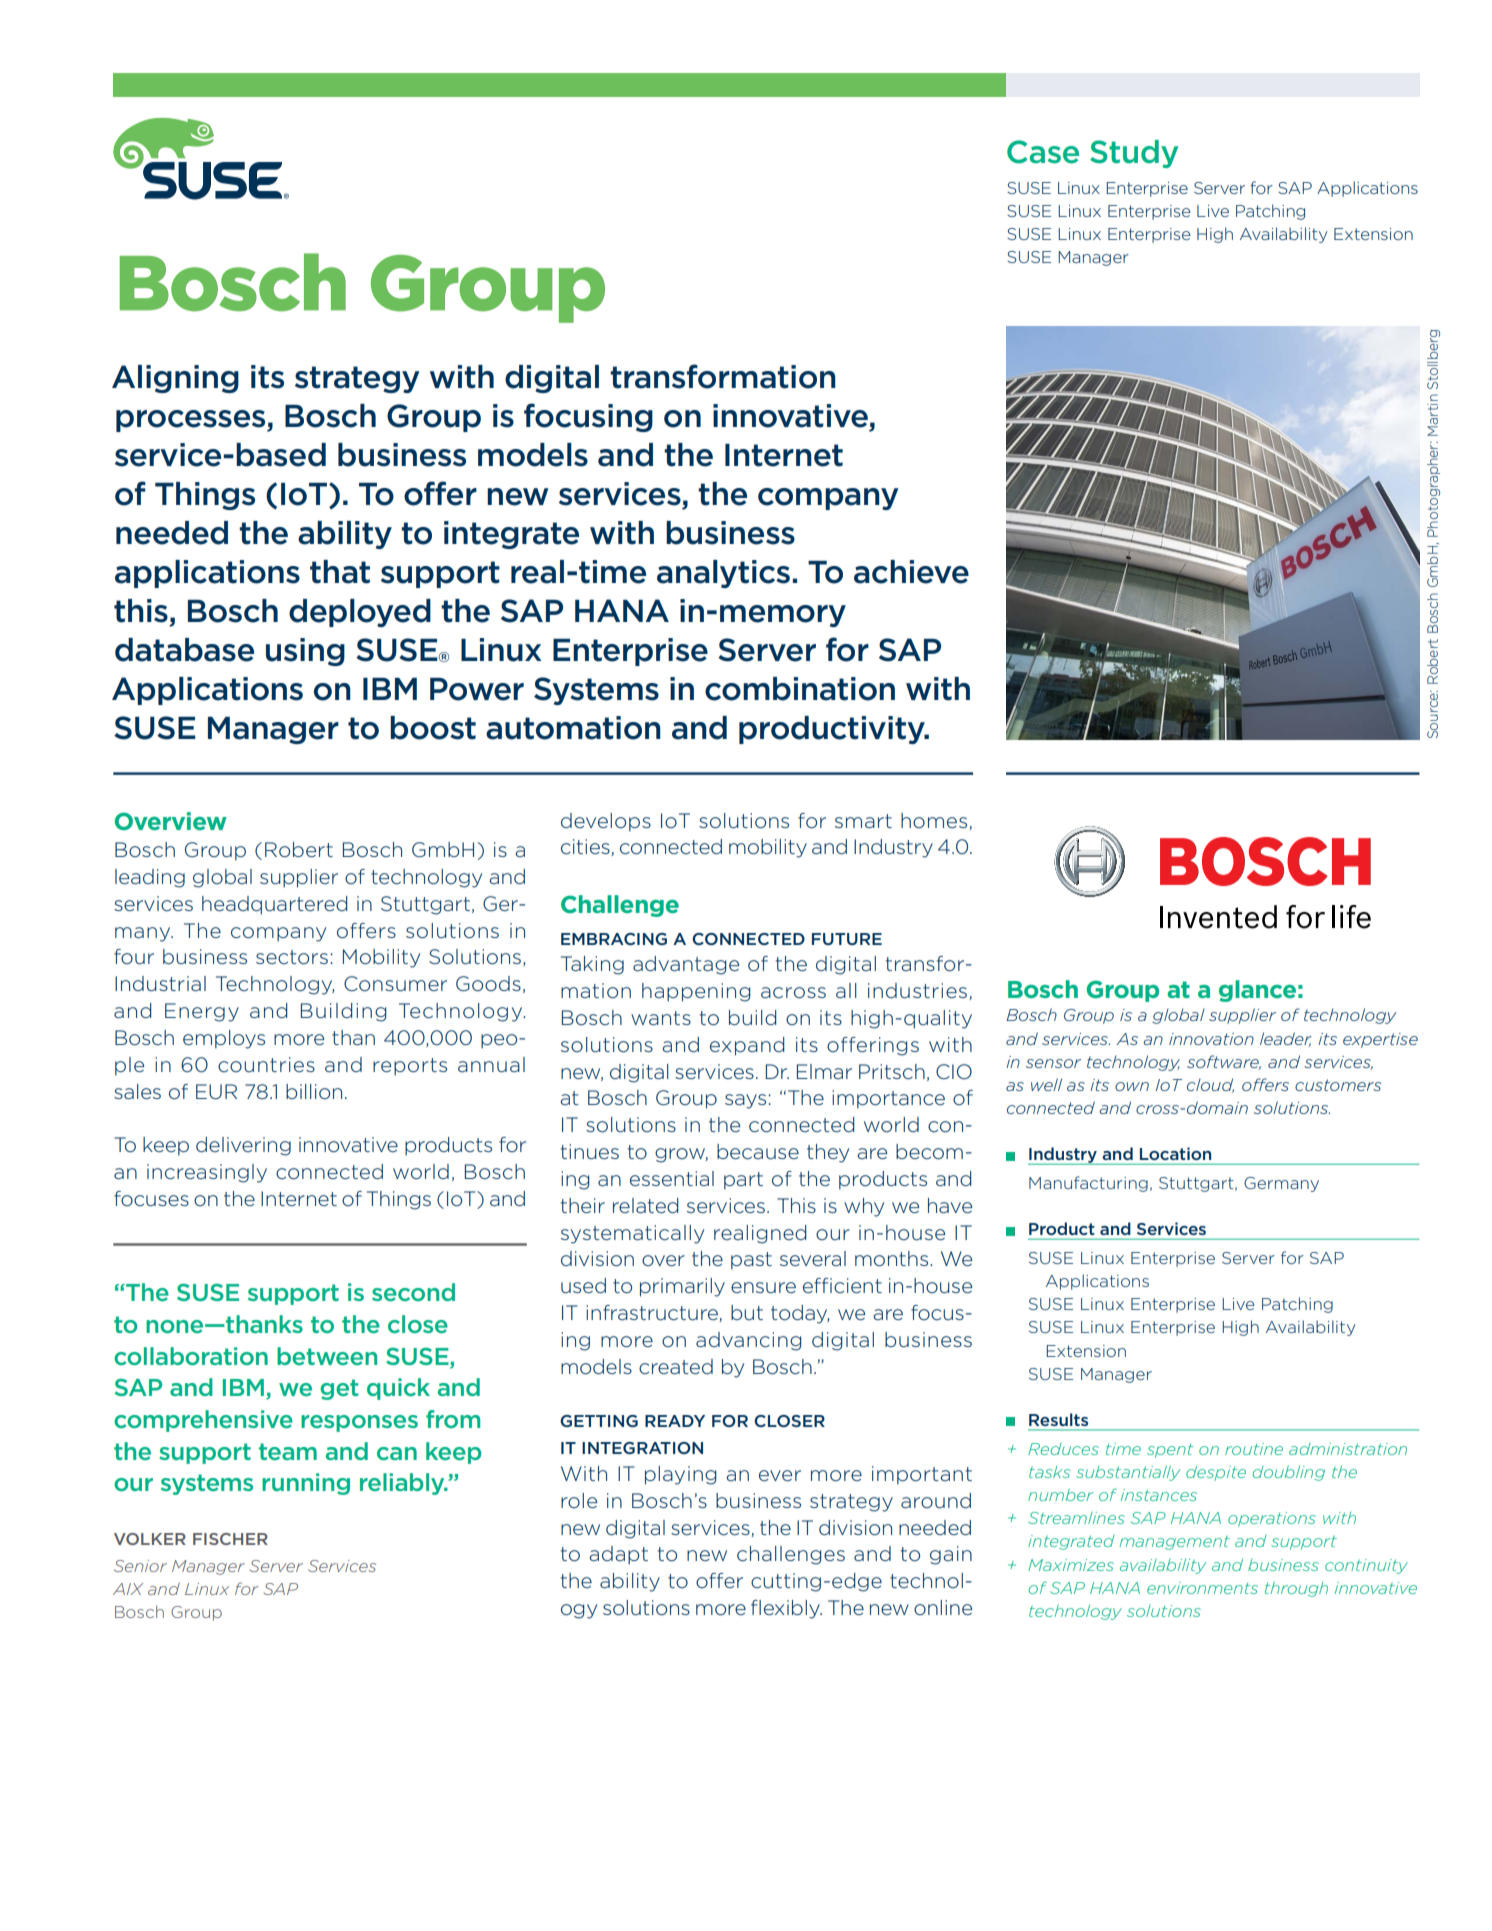  Describe the element at coordinates (1211, 1039) in the screenshot. I see `innovation` at that location.
